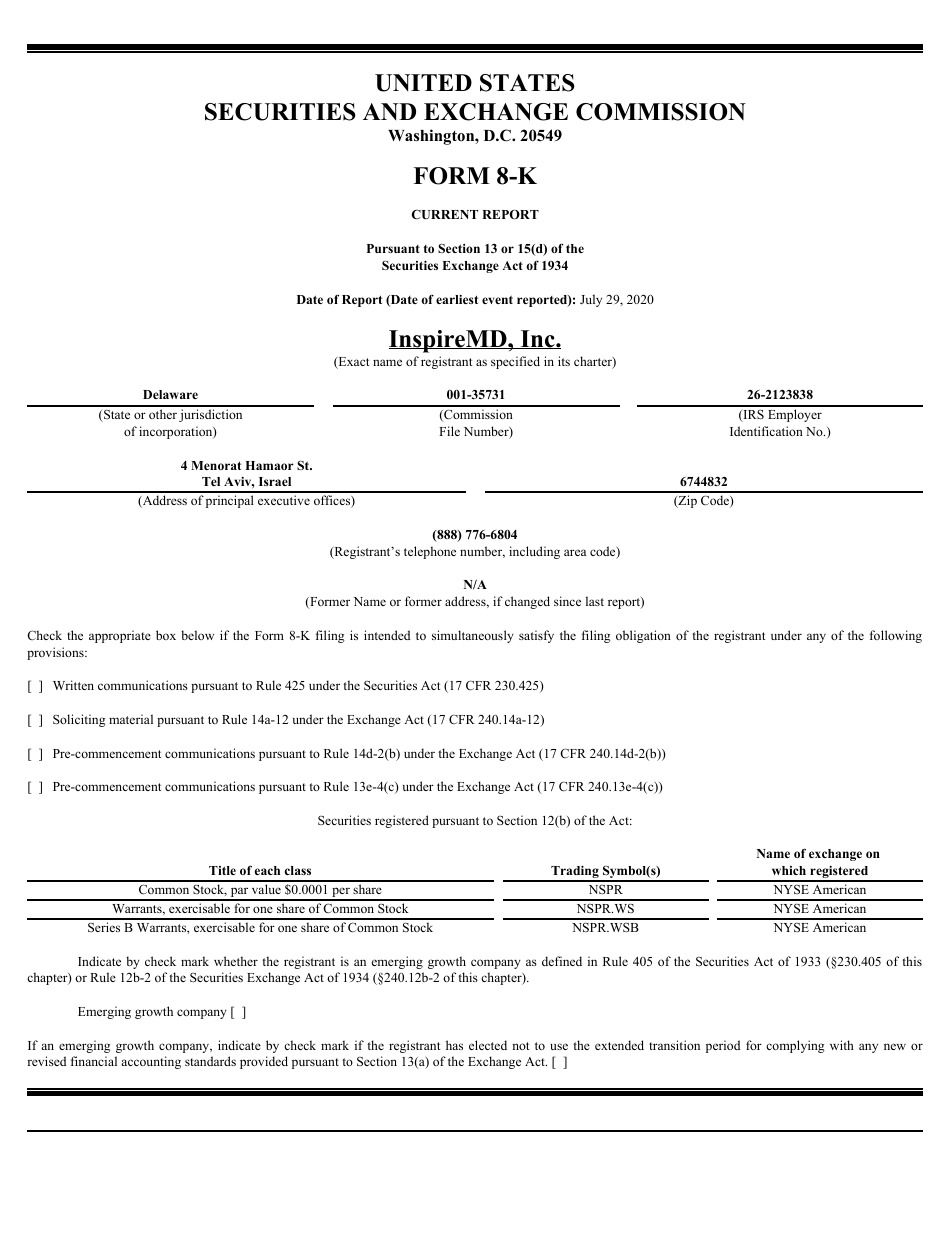 This screenshot has width=952, height=1233. What do you see at coordinates (170, 394) in the screenshot?
I see `Delaware` at bounding box center [170, 394].
